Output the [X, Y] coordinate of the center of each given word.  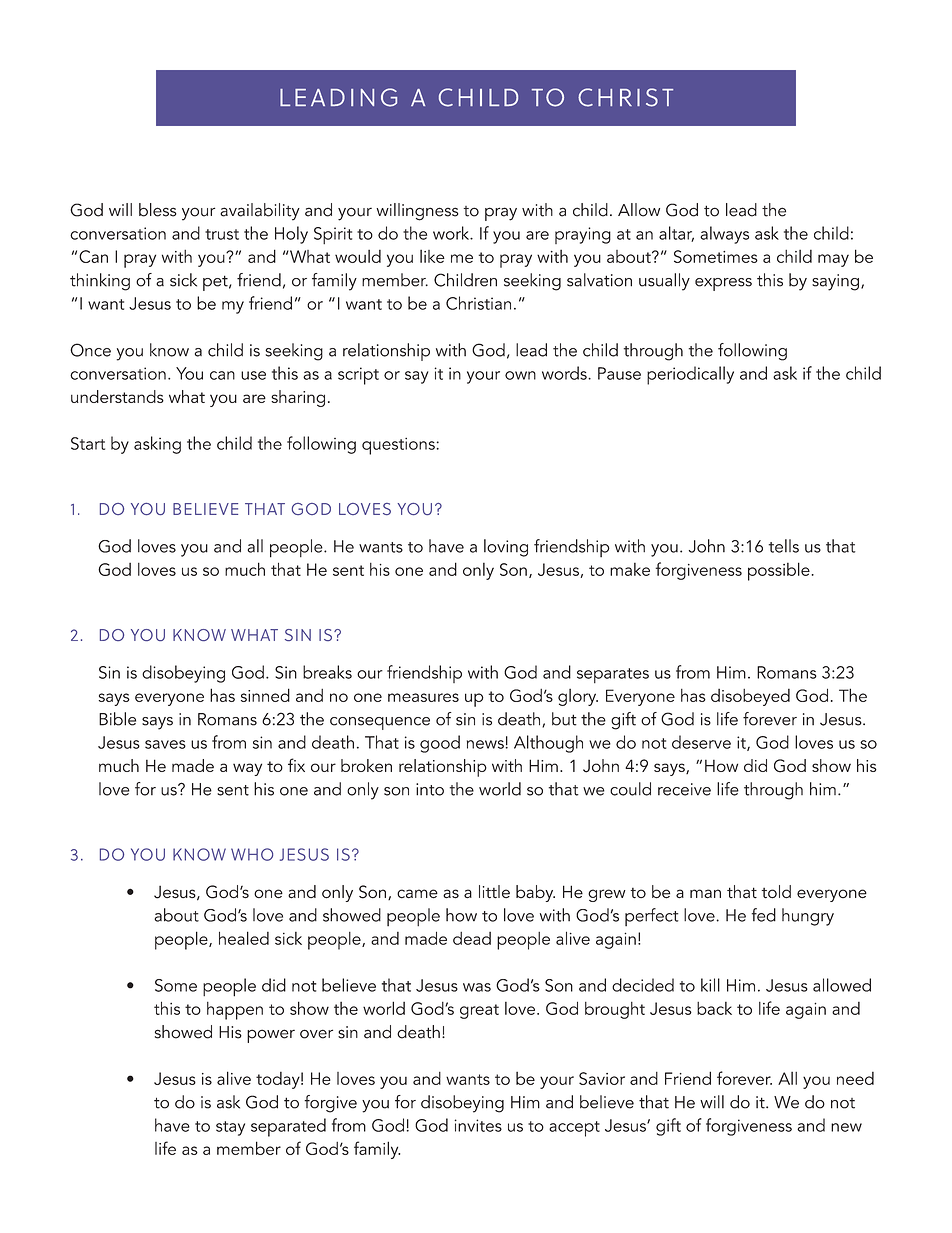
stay [230, 1128]
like [432, 256]
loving [506, 548]
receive [684, 789]
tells [784, 546]
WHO [252, 854]
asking [157, 445]
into [430, 789]
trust [222, 234]
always [724, 235]
